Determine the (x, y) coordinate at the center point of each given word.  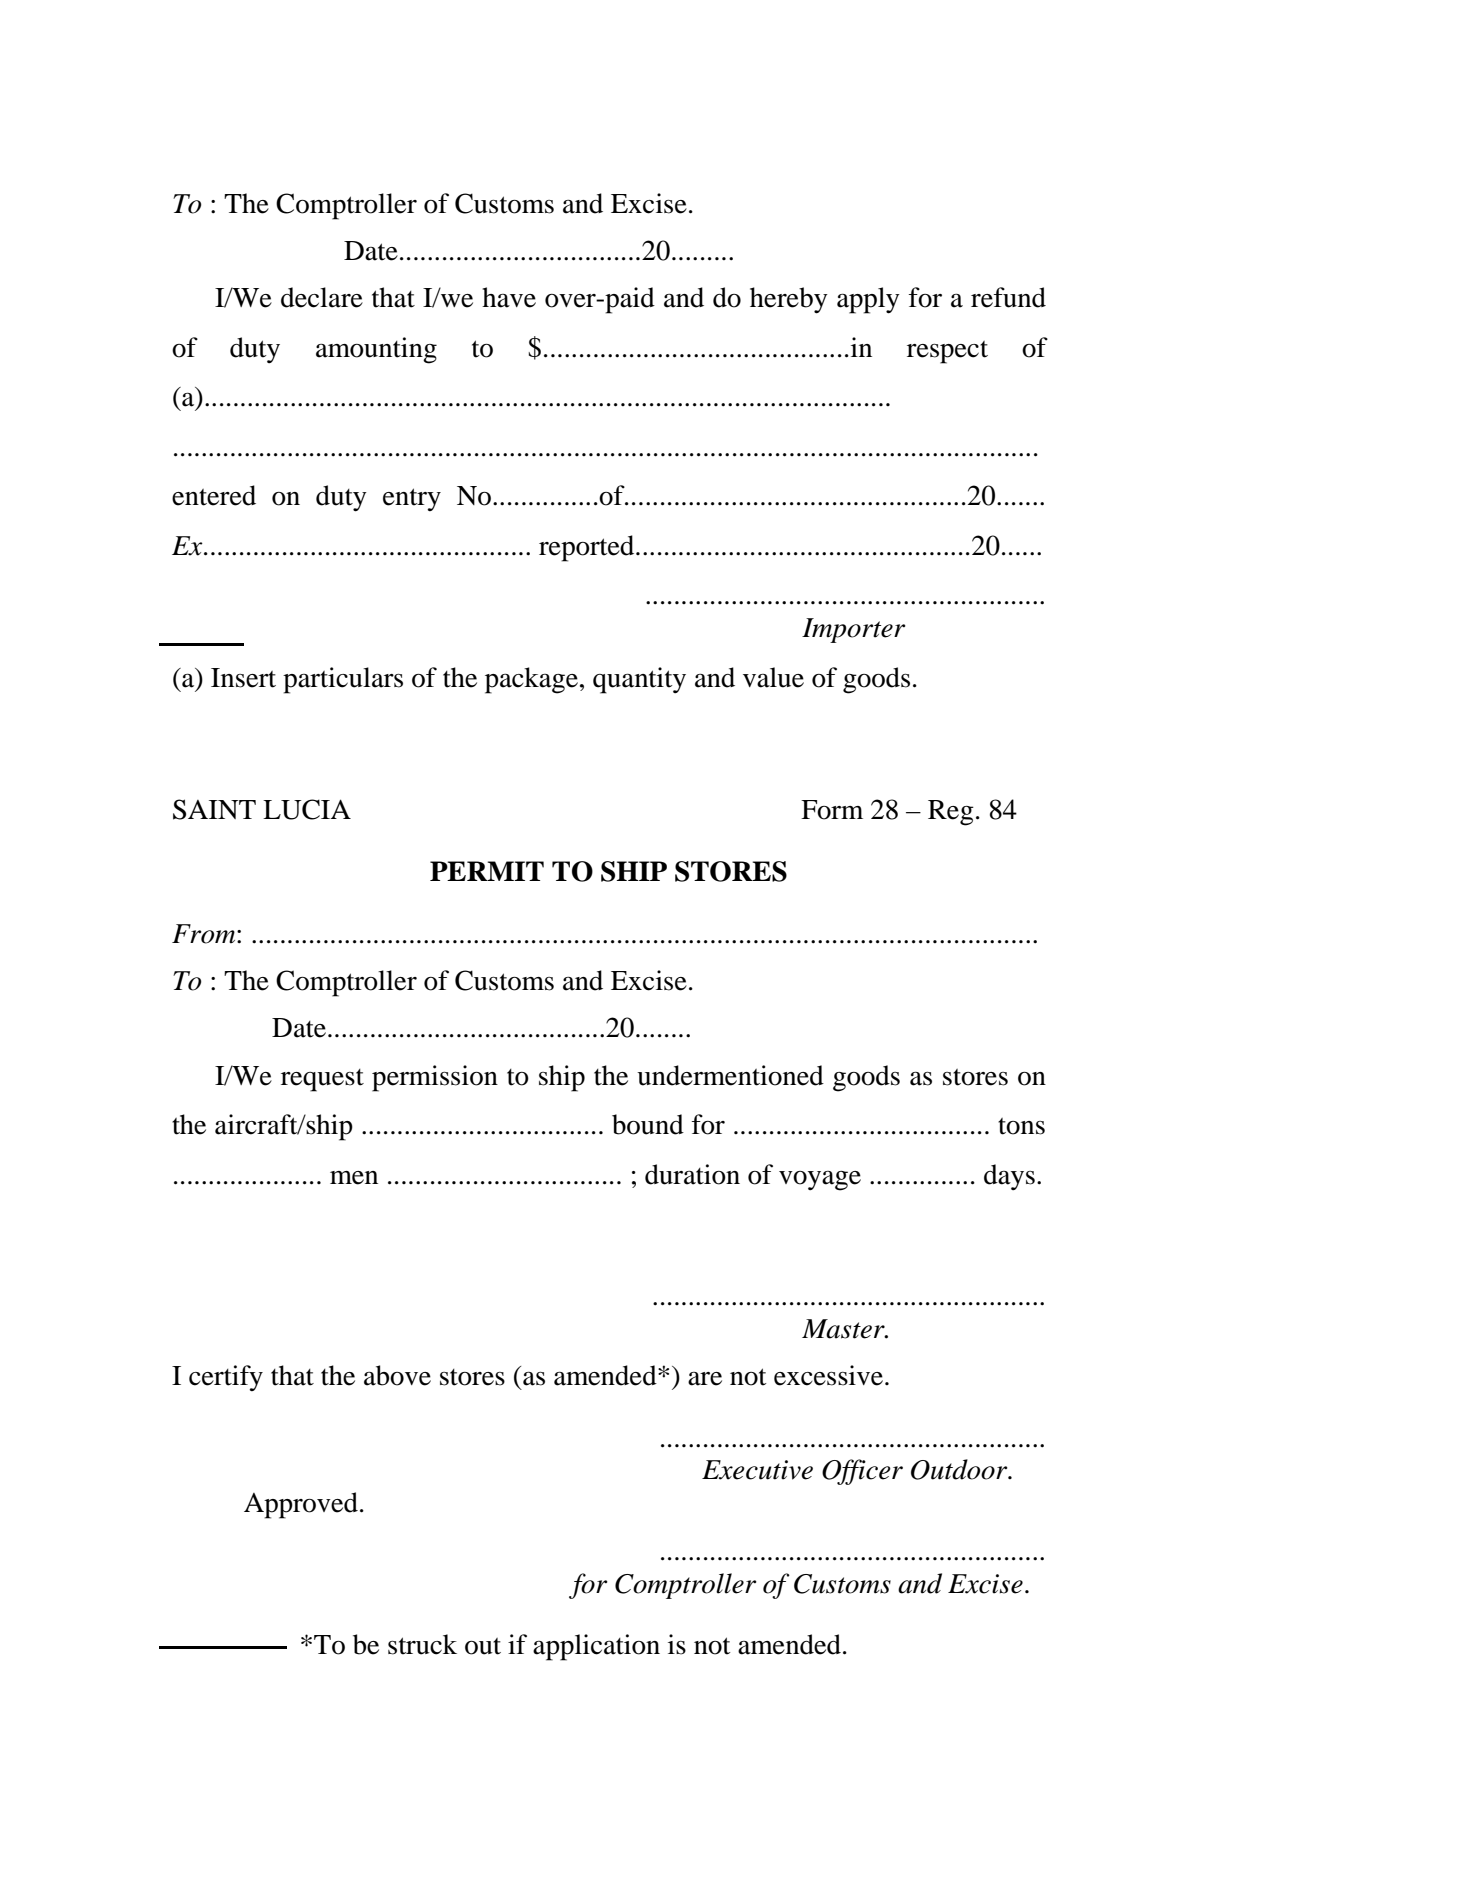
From (205, 934)
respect (947, 352)
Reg (951, 813)
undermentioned (730, 1075)
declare (322, 297)
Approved (302, 1505)
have (509, 297)
